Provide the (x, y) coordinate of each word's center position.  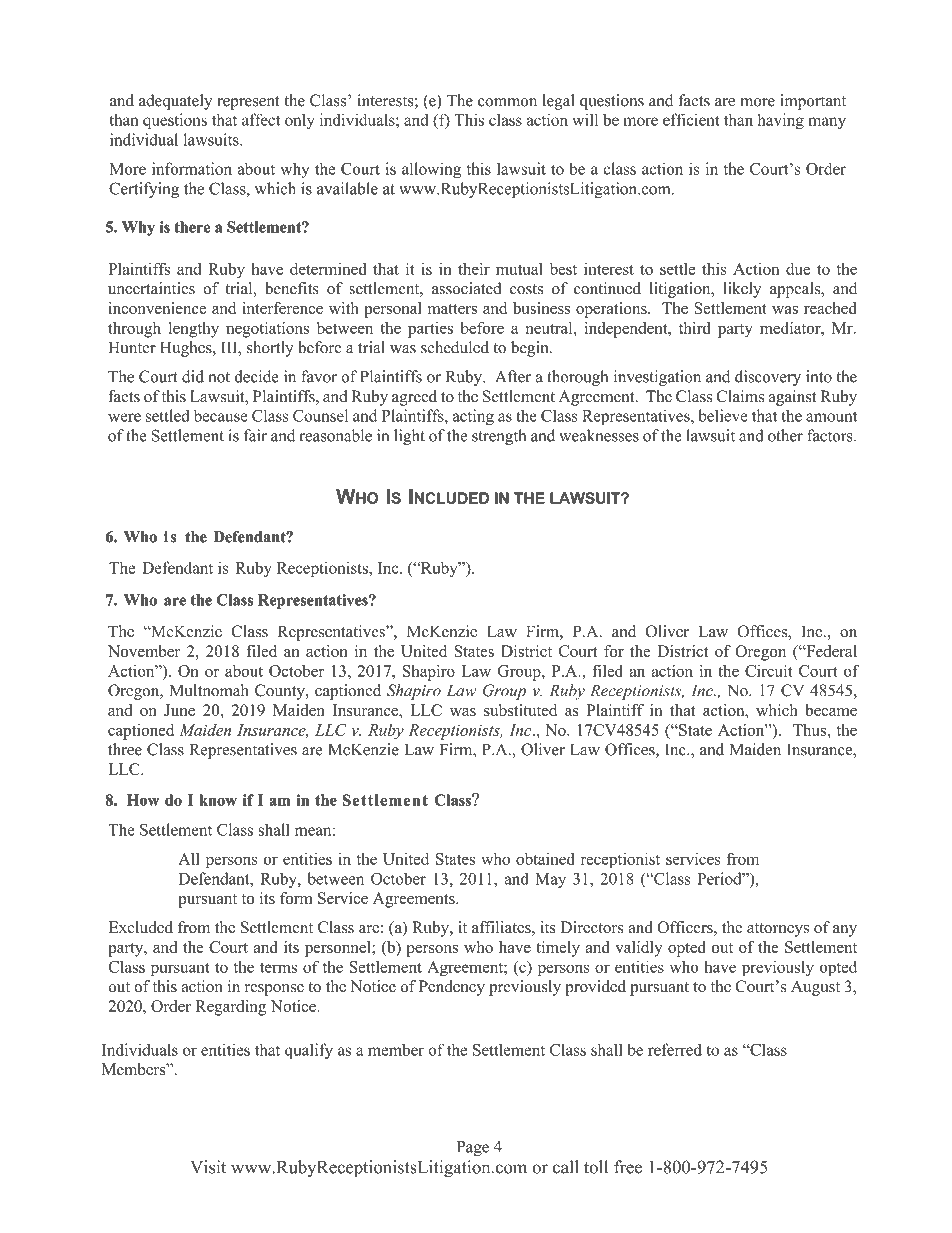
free (628, 1167)
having (780, 121)
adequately (175, 102)
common (507, 102)
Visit (208, 1167)
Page (473, 1148)
